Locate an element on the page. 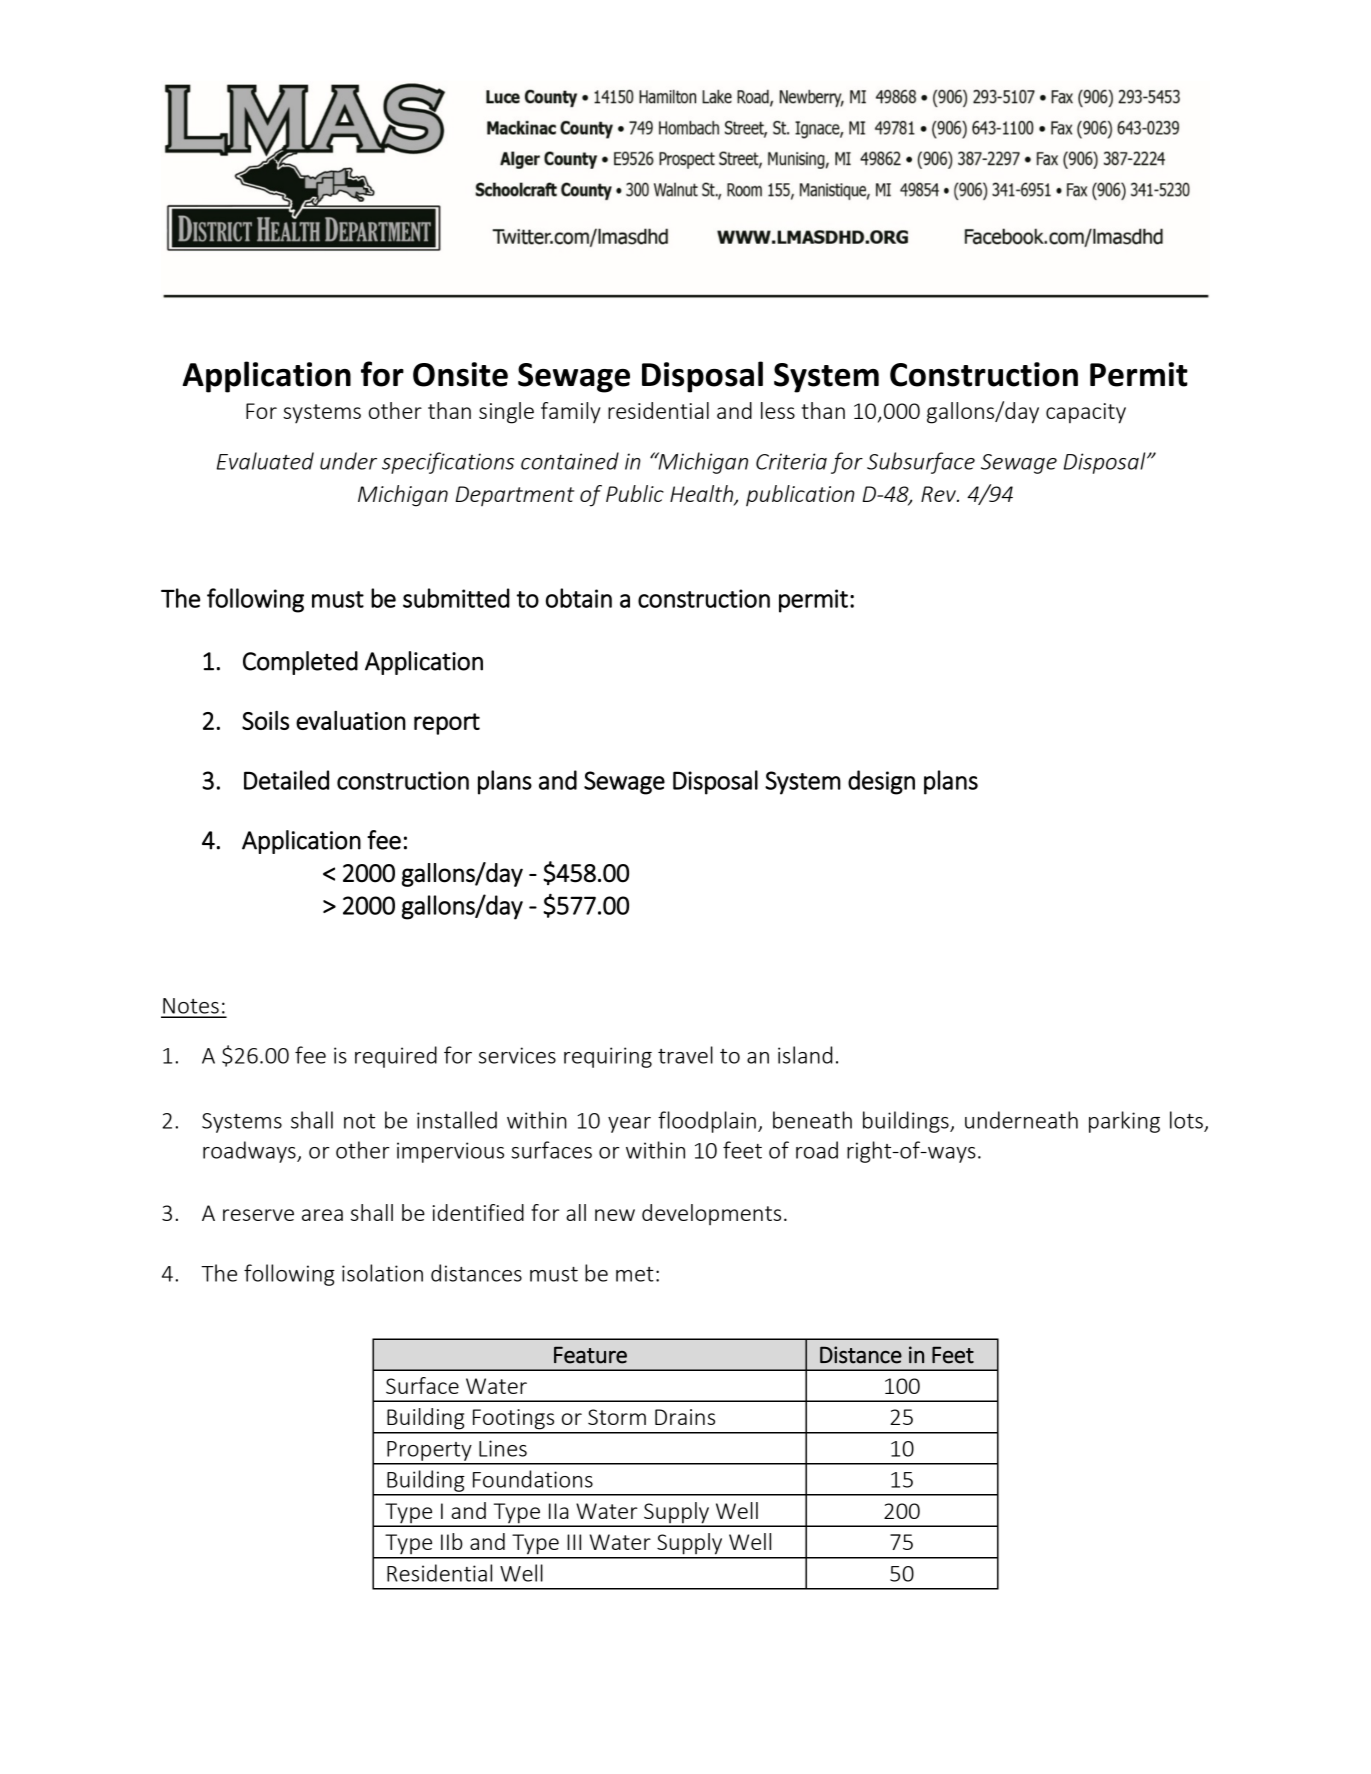 The height and width of the page is (1774, 1371). floodplain is located at coordinates (707, 1122).
